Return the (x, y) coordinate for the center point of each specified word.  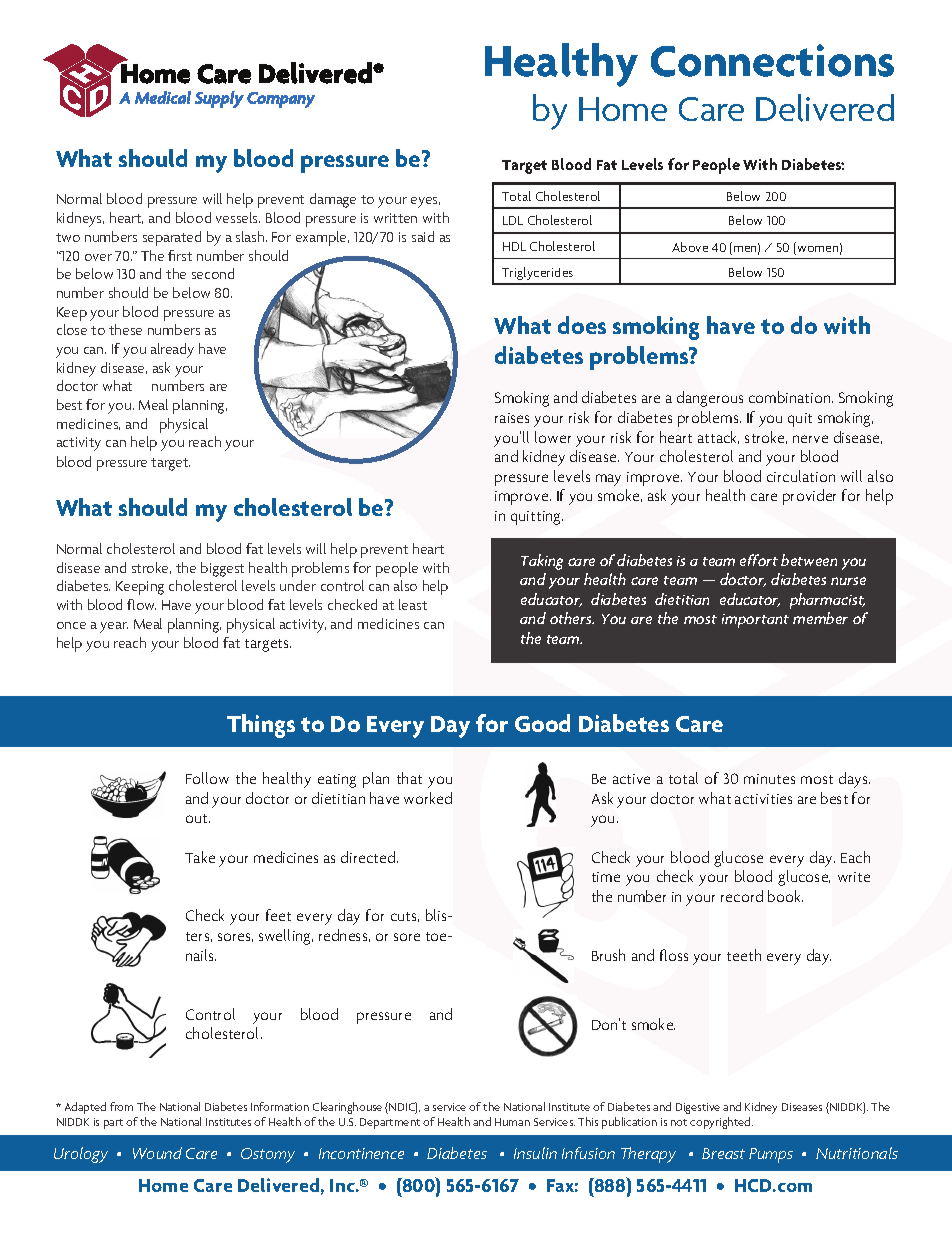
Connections (772, 60)
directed (368, 857)
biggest (222, 569)
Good (542, 723)
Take (200, 857)
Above (690, 247)
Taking (542, 562)
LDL (513, 220)
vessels (238, 217)
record (742, 896)
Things (261, 726)
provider (809, 497)
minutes (769, 779)
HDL (514, 246)
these (125, 329)
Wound (157, 1153)
